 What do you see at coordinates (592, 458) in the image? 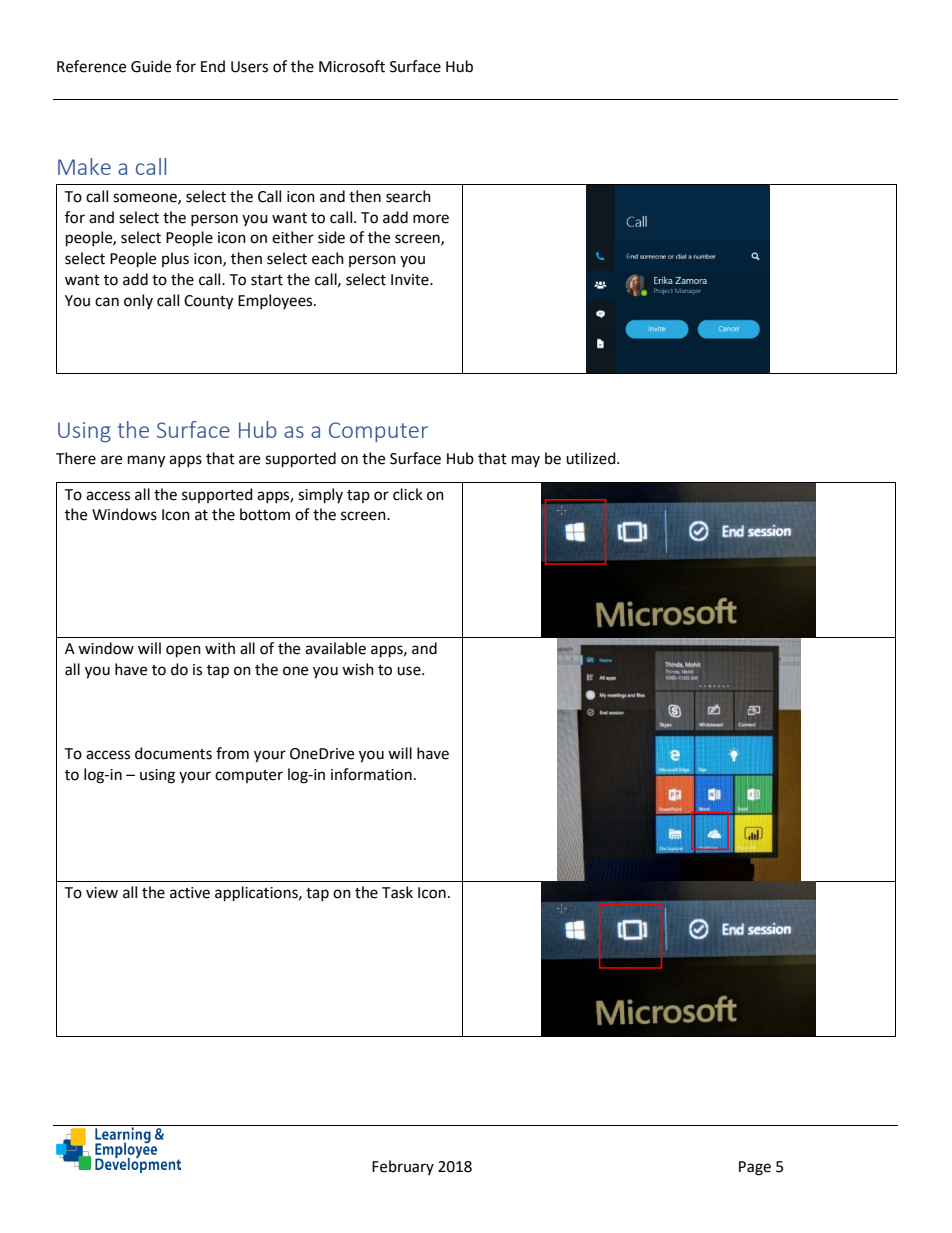
I see `utilized` at bounding box center [592, 458].
